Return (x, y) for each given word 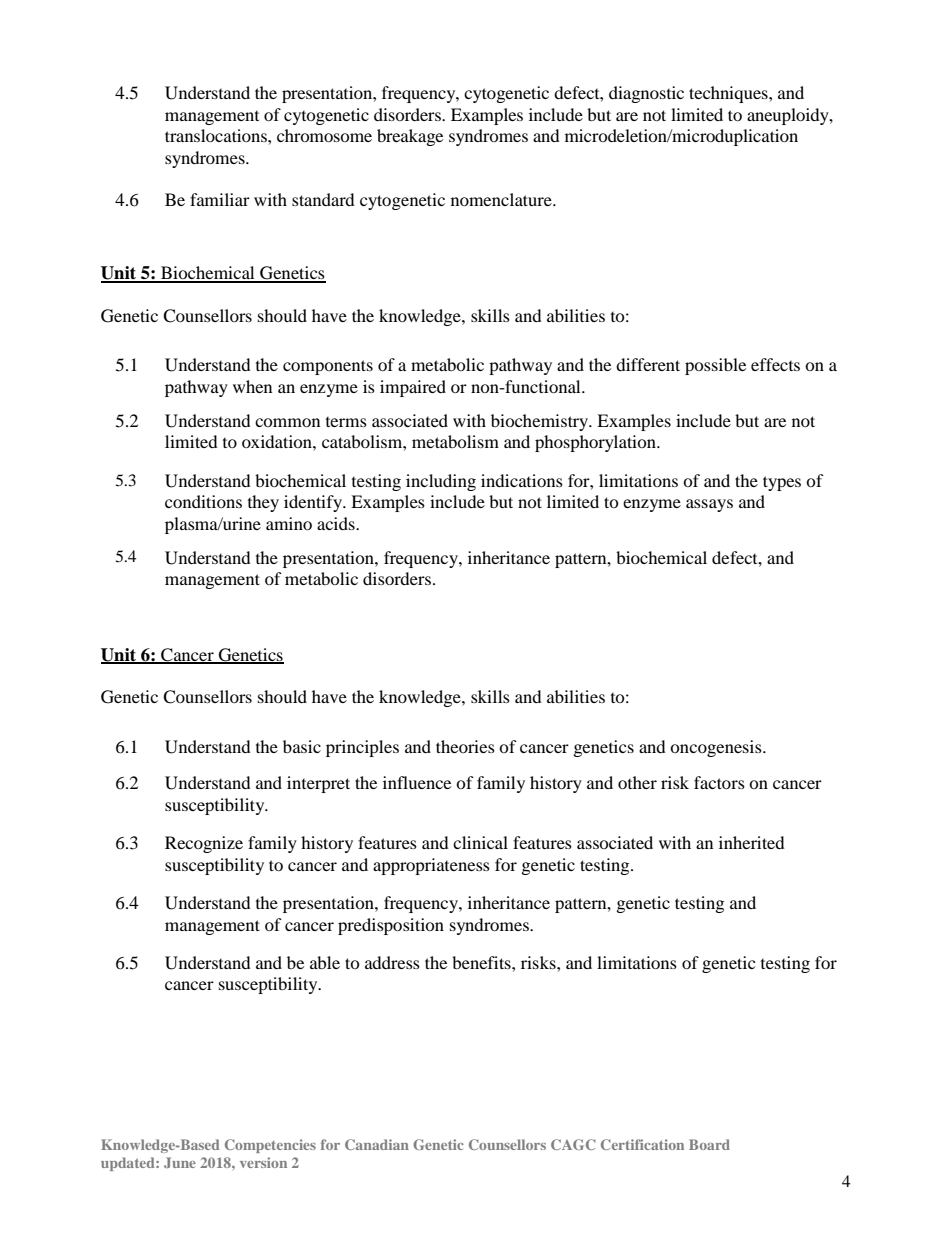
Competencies (270, 1146)
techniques (729, 94)
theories (465, 746)
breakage (410, 137)
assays (709, 505)
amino (289, 523)
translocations (217, 135)
